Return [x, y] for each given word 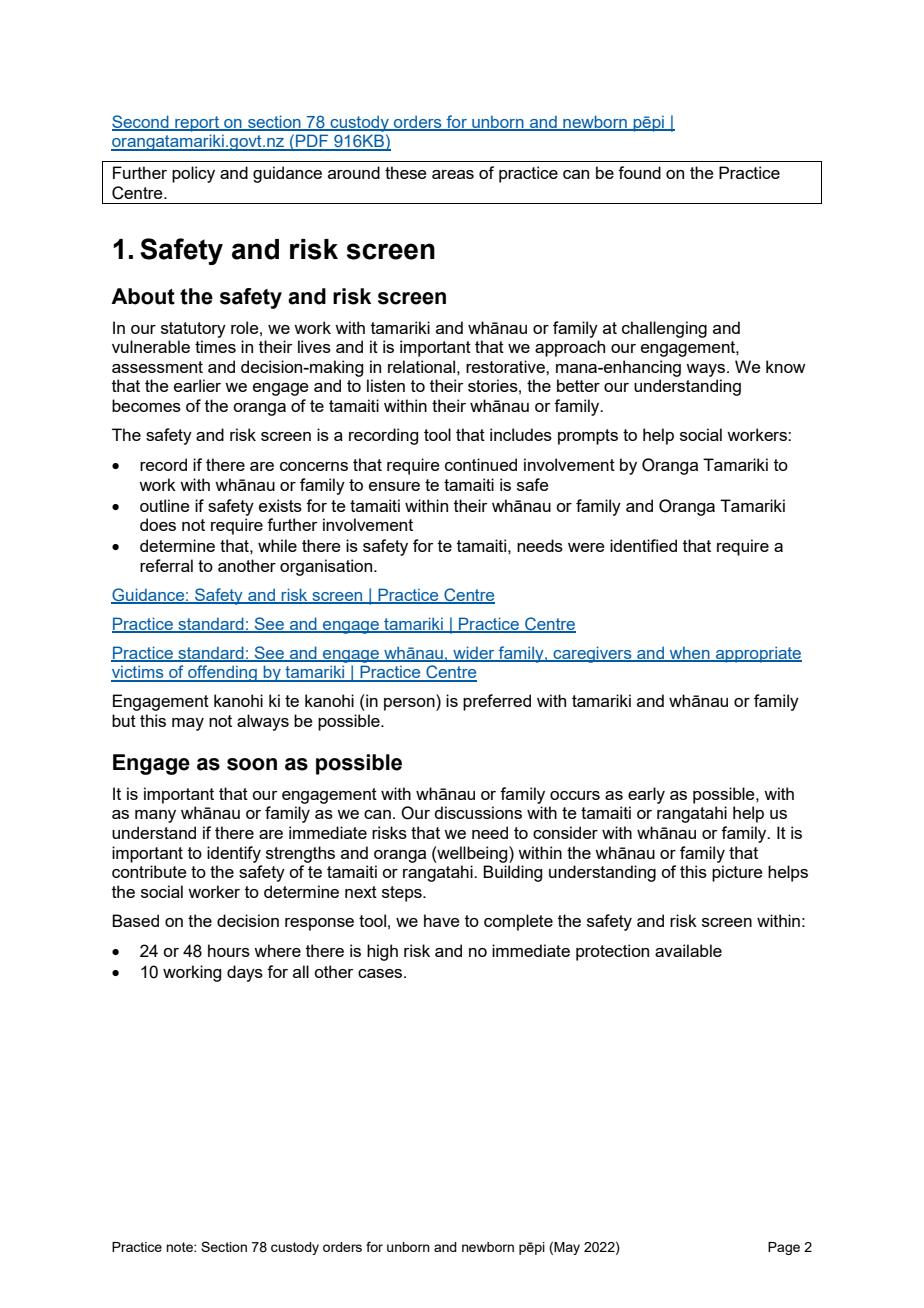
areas [453, 174]
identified [643, 545]
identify [234, 854]
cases [380, 973]
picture [737, 873]
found [639, 172]
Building [512, 873]
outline [165, 505]
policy [193, 174]
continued [481, 464]
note [180, 1247]
